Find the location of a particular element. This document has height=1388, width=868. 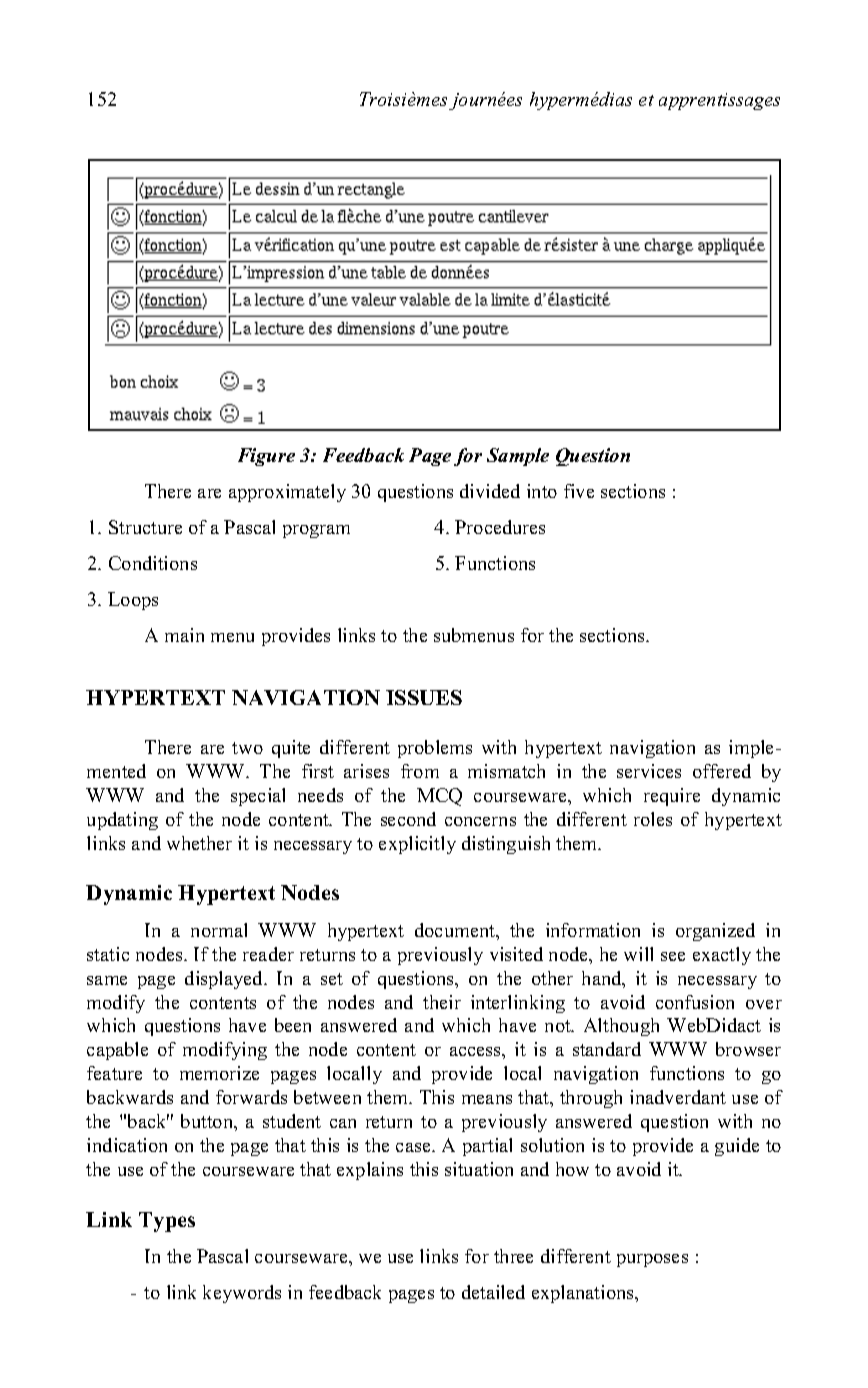

whether is located at coordinates (199, 843).
